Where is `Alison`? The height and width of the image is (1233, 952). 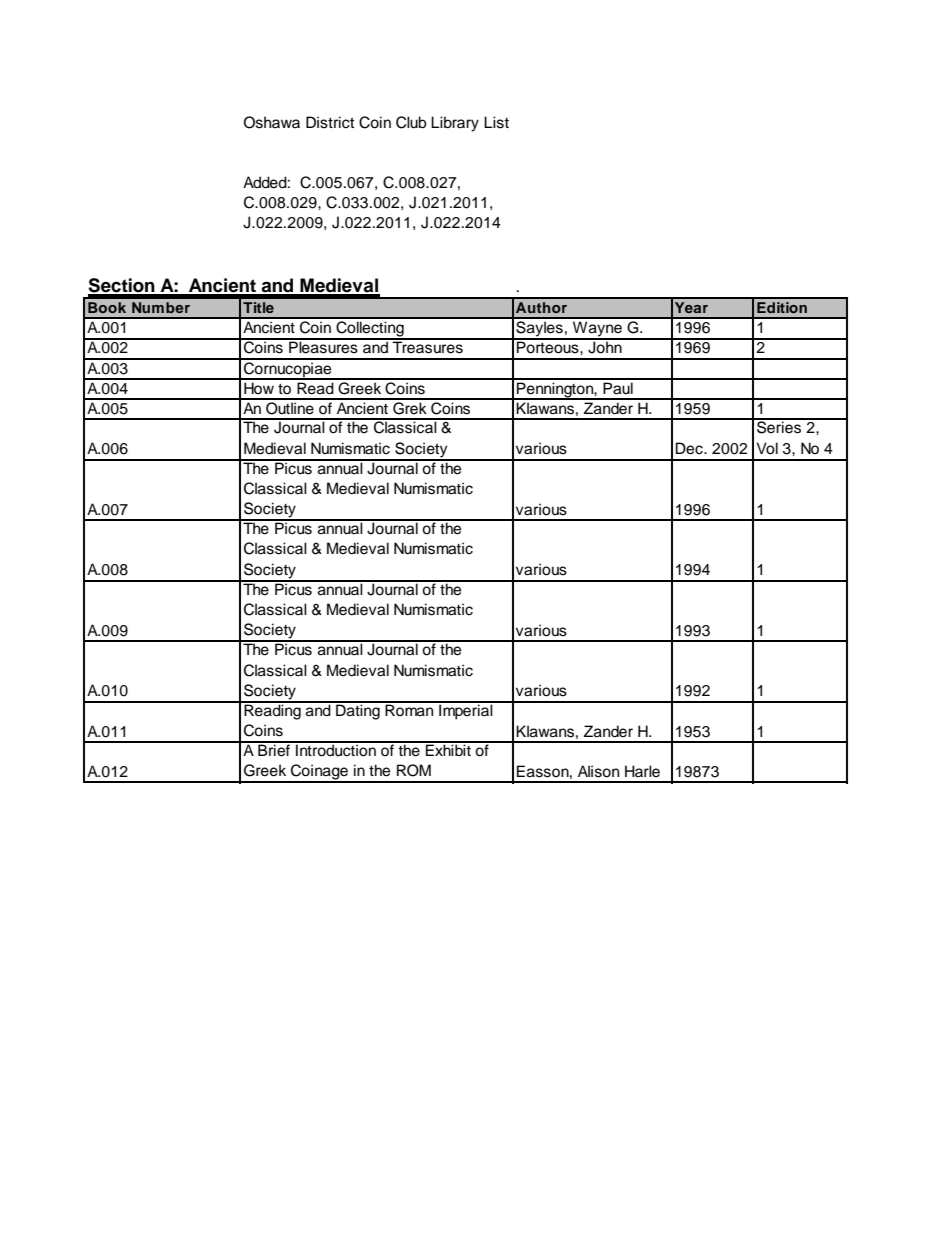
Alison is located at coordinates (598, 771).
